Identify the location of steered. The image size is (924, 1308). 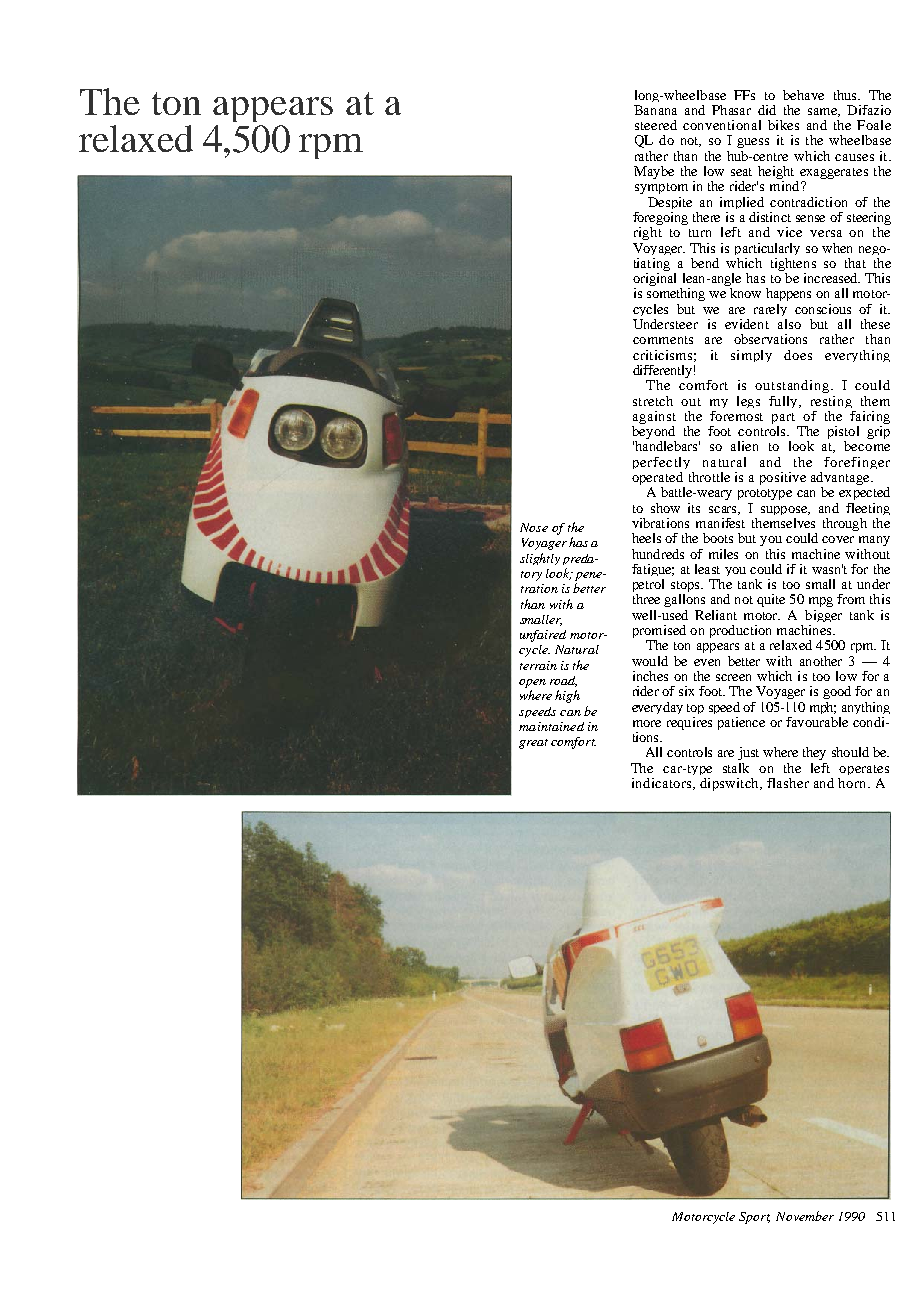
(656, 125).
